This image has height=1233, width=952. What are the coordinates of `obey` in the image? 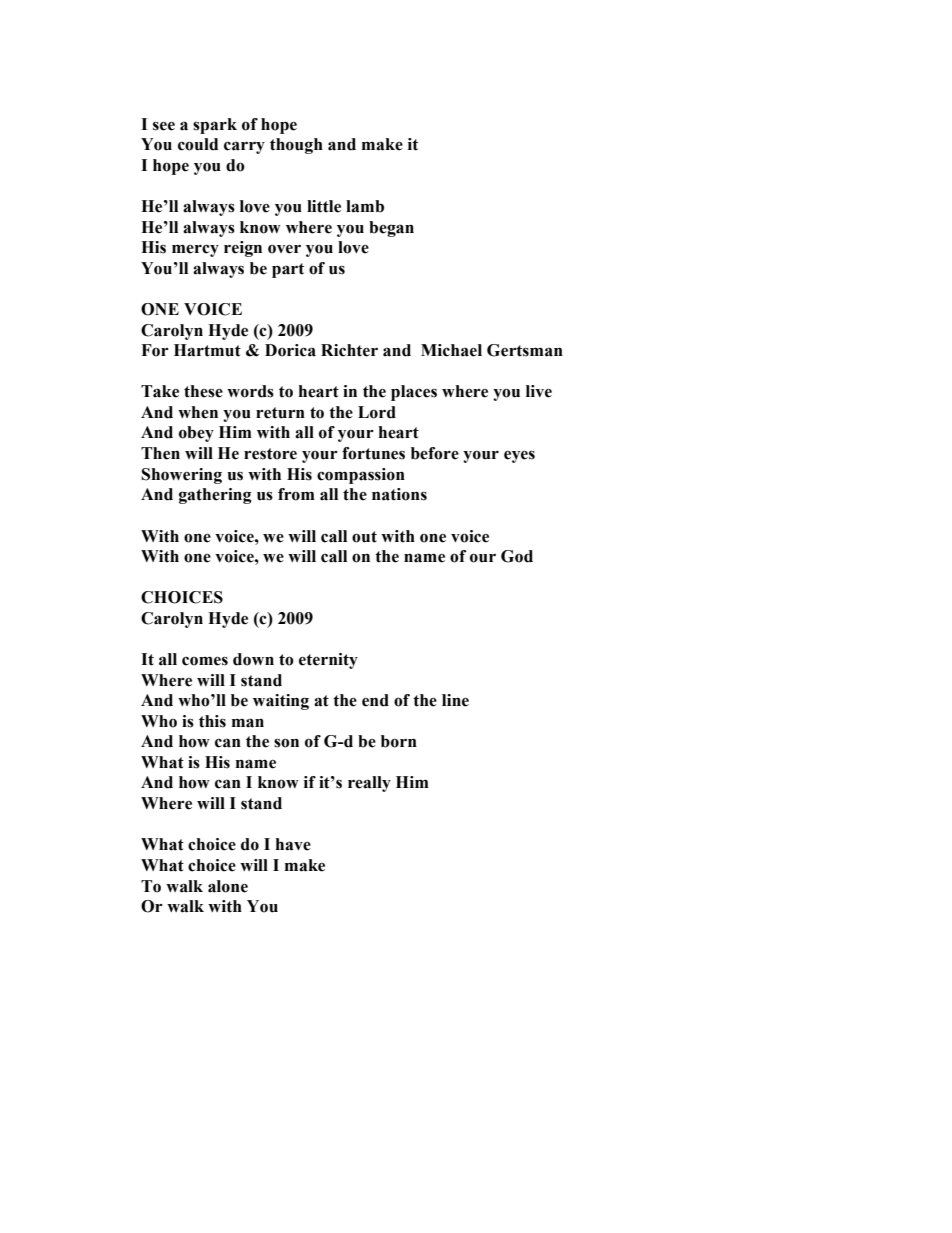 It's located at (196, 434).
